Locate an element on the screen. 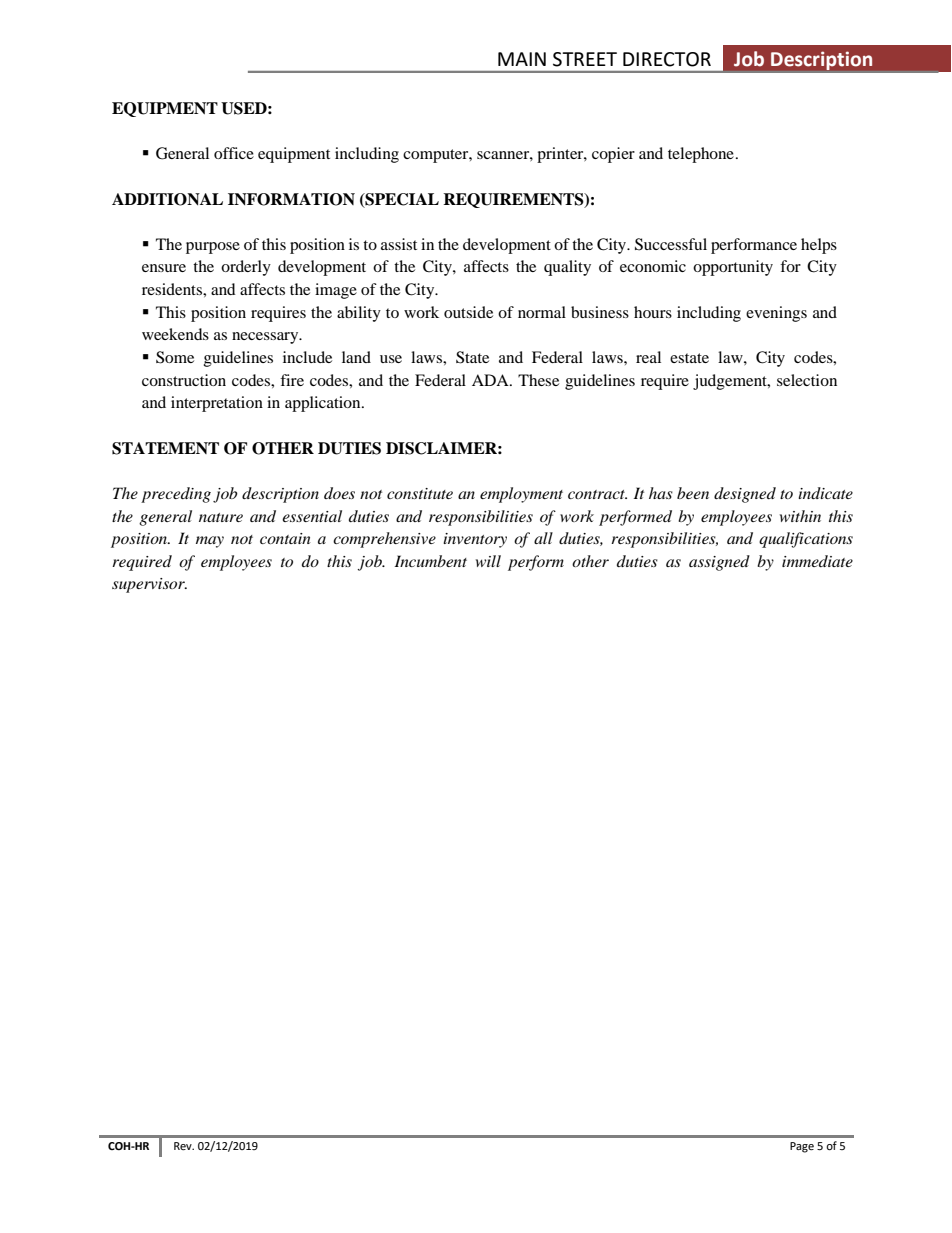  Page is located at coordinates (802, 1147).
